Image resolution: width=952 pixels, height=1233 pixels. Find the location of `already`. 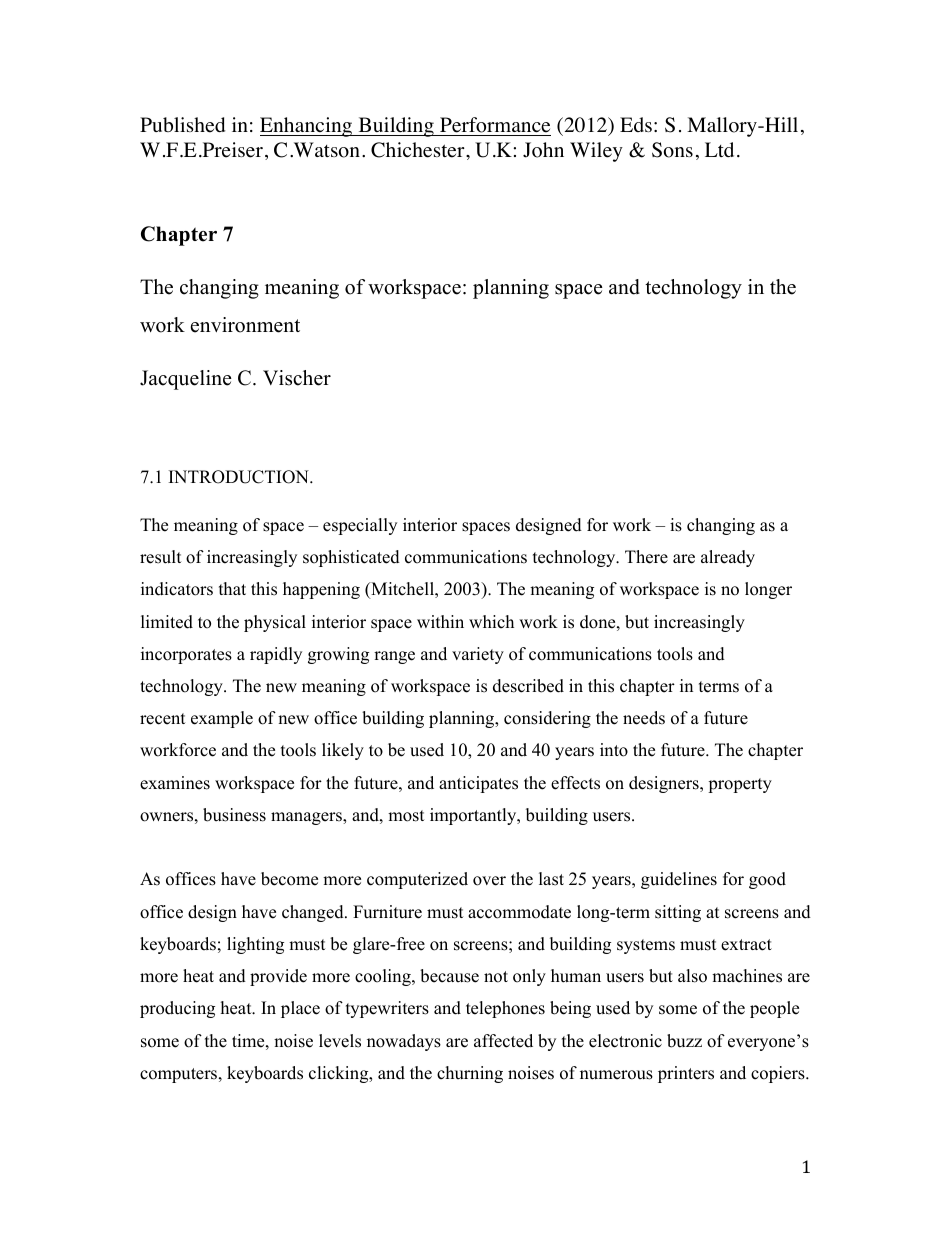

already is located at coordinates (728, 558).
